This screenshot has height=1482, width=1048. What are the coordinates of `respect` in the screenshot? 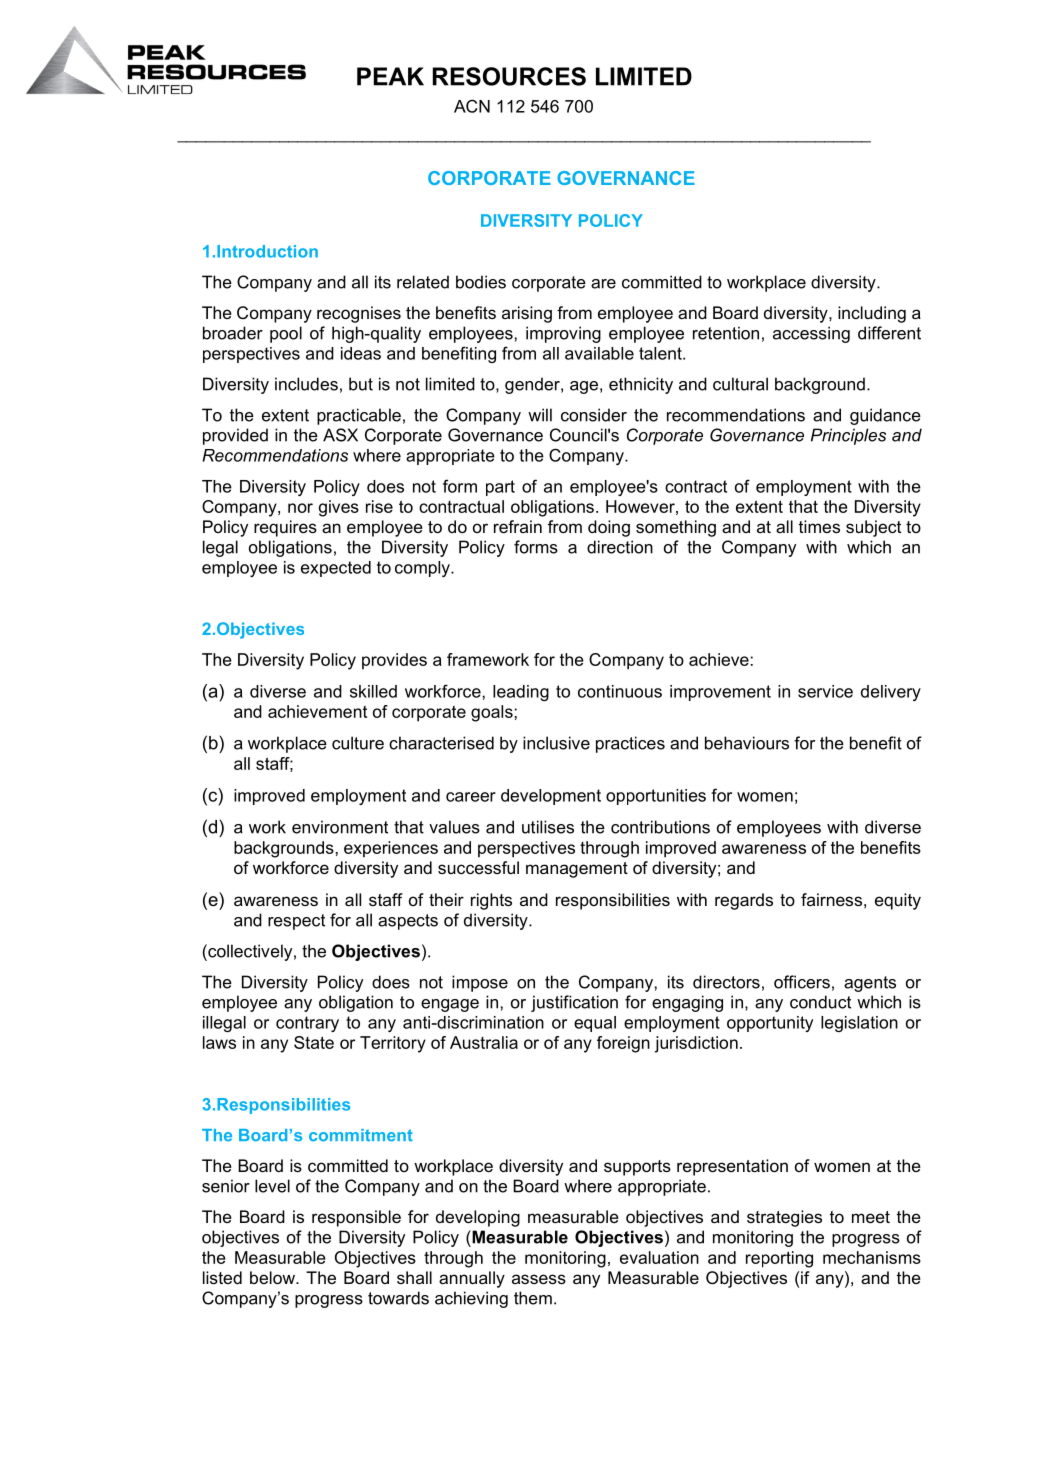 It's located at (296, 922).
